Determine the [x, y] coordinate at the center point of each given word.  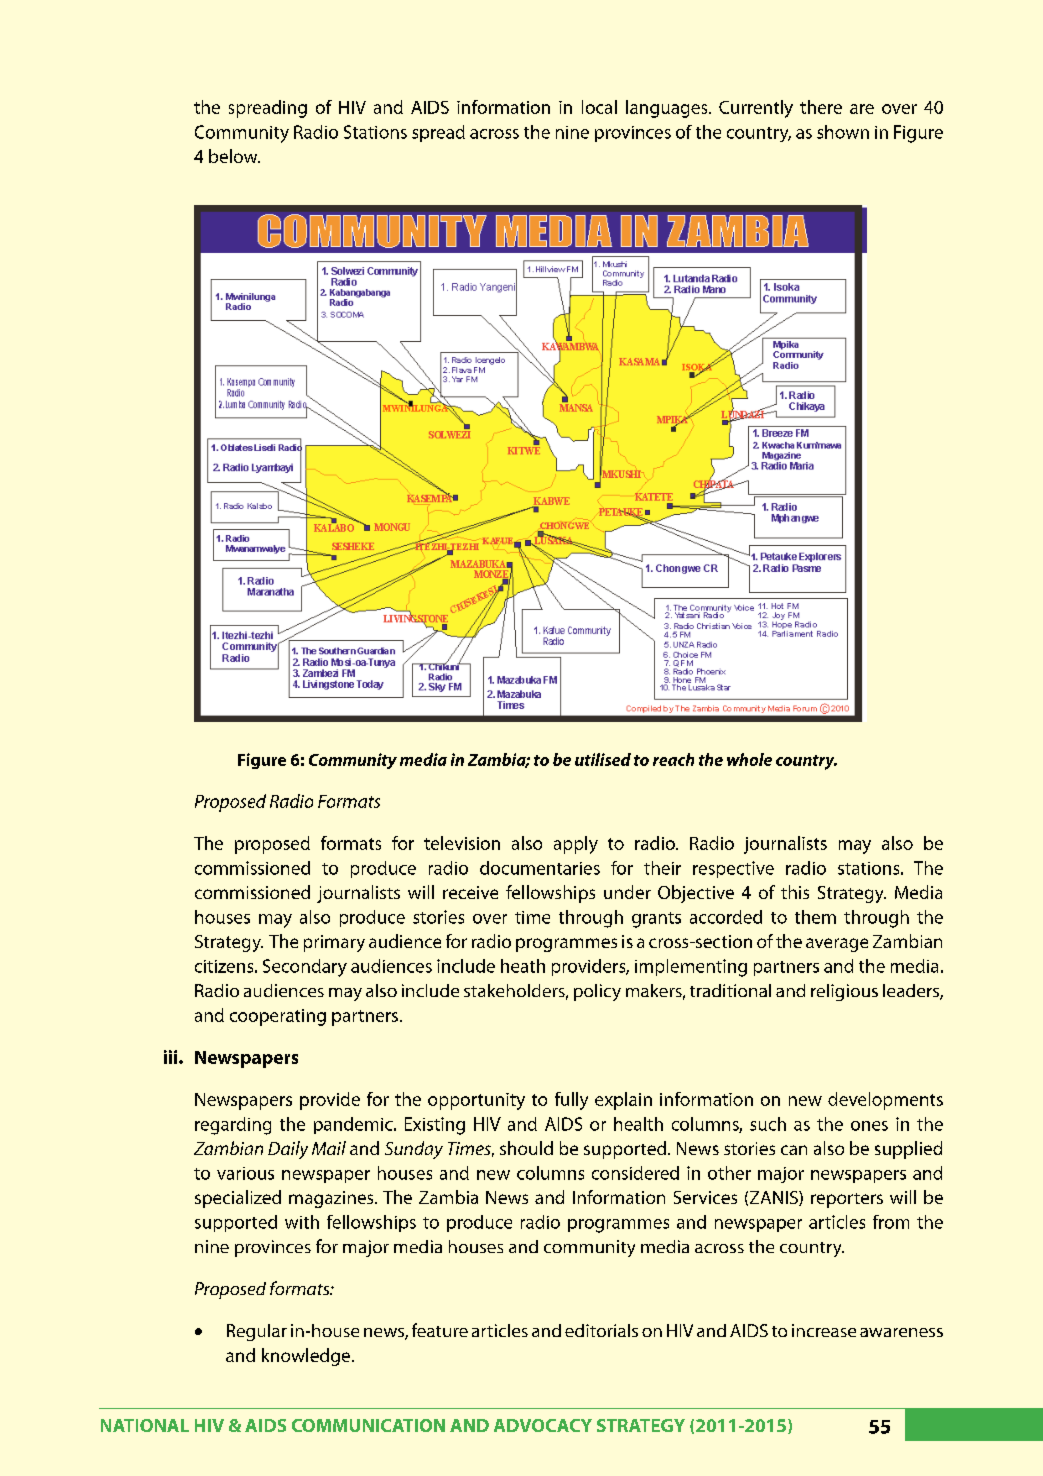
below [234, 156]
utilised [603, 759]
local [599, 107]
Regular [257, 1332]
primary [334, 943]
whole [749, 759]
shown [843, 132]
